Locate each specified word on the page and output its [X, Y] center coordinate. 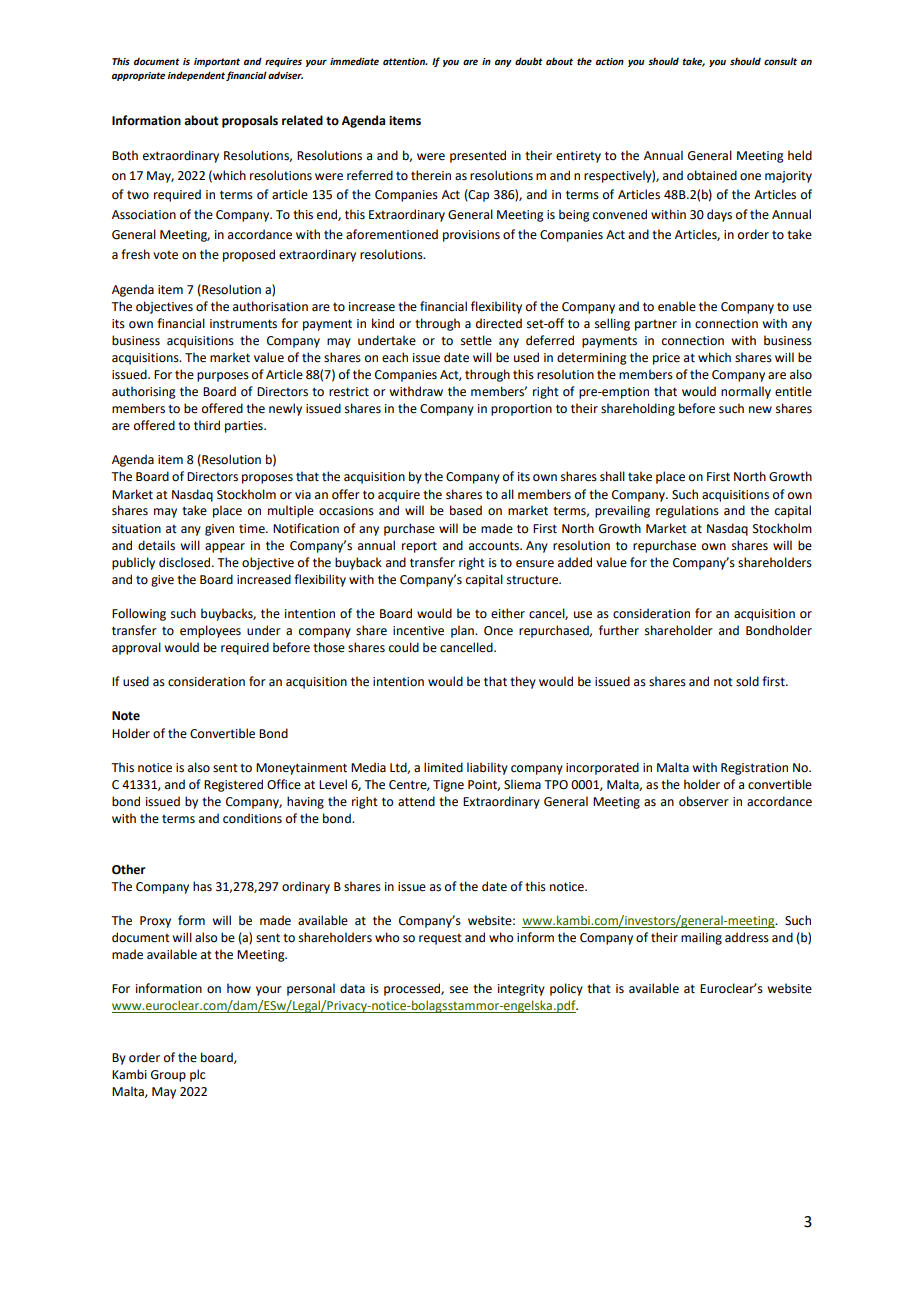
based [466, 510]
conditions [252, 818]
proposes [267, 479]
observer [704, 801]
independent [196, 76]
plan [463, 631]
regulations [687, 511]
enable [677, 306]
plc [197, 1075]
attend [416, 801]
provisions [471, 236]
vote [165, 255]
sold [747, 681]
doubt [529, 61]
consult [780, 61]
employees [210, 631]
